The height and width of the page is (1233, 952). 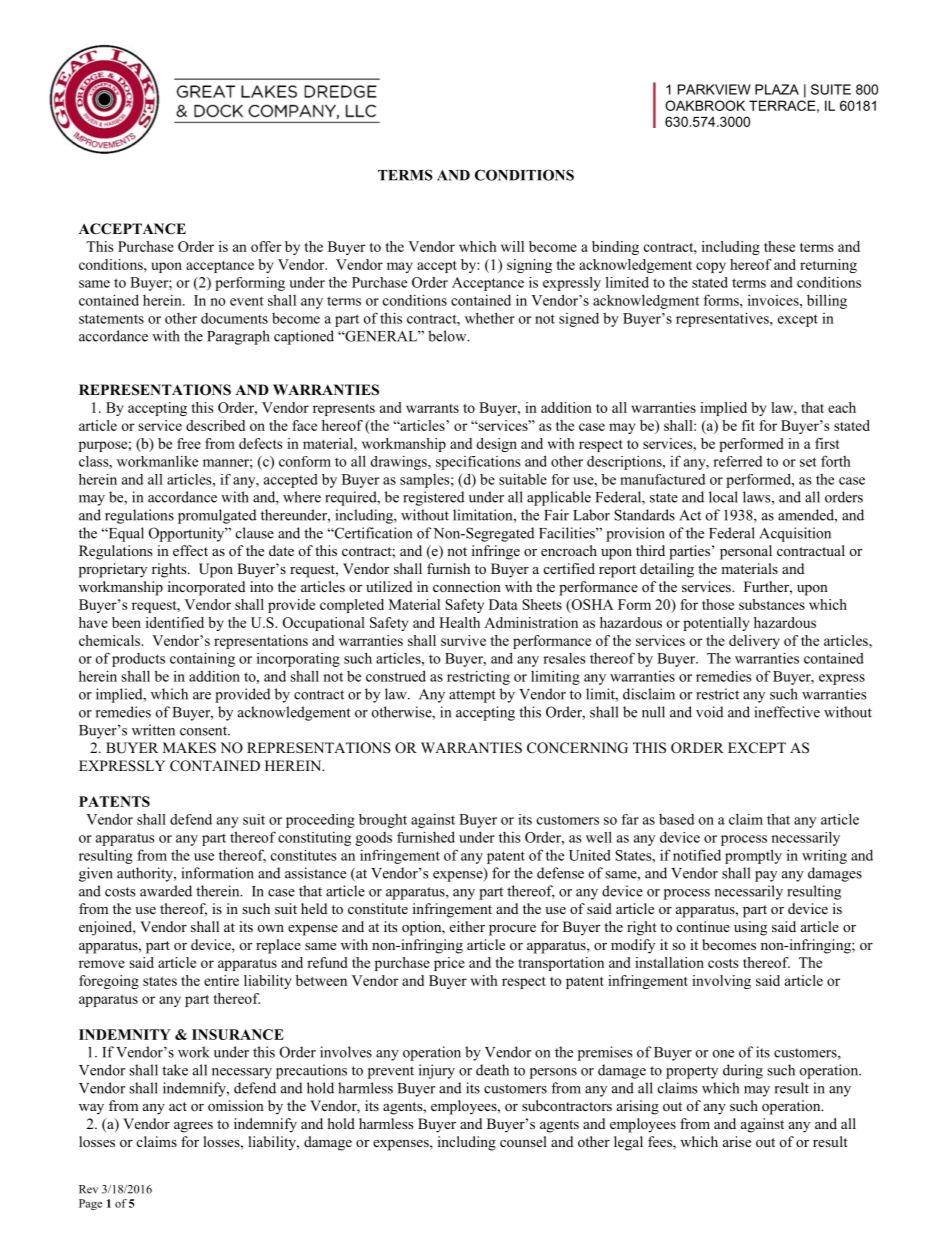 I want to click on described, so click(x=215, y=425).
